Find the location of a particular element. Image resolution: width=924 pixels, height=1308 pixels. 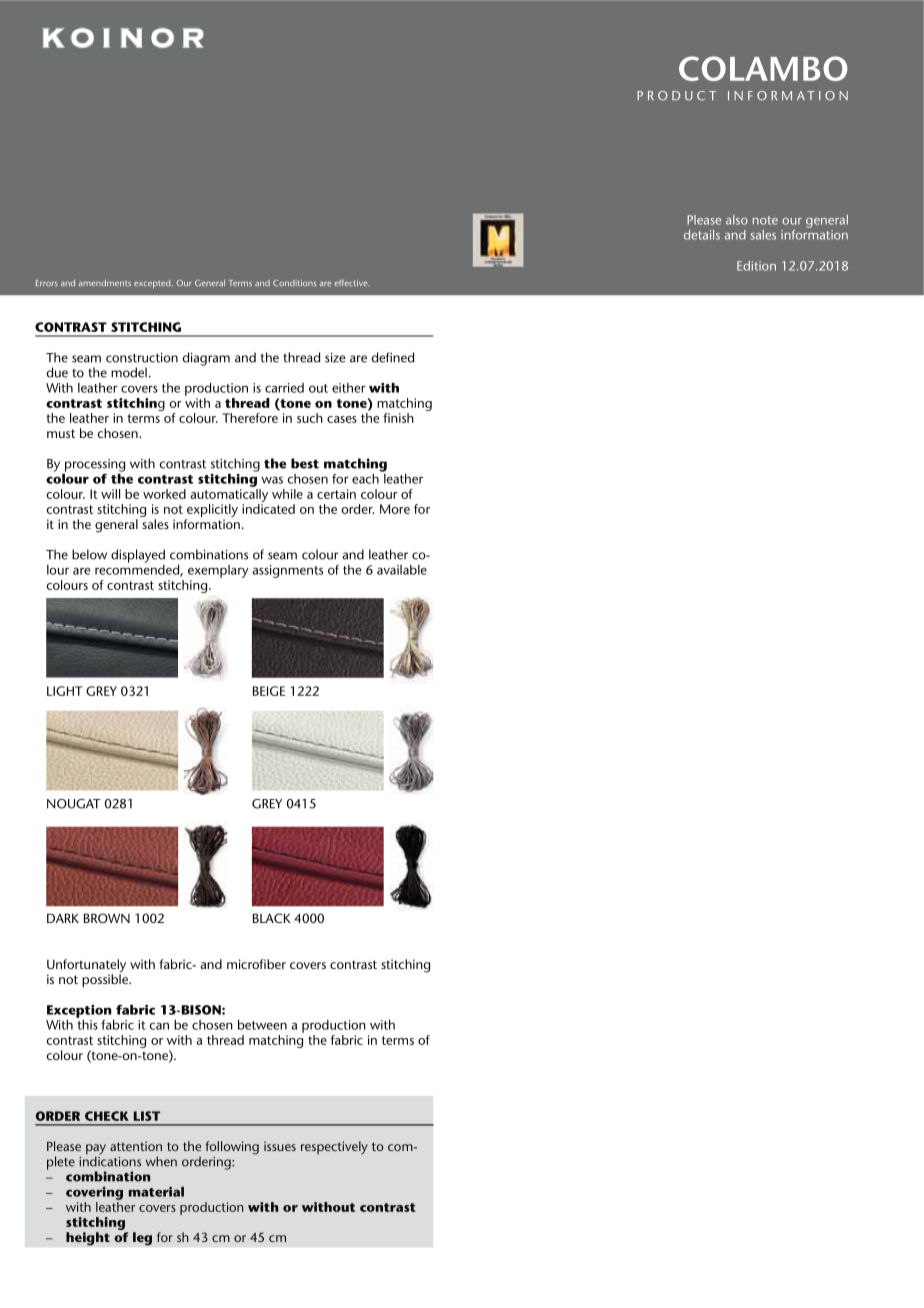

BLACK is located at coordinates (271, 918).
